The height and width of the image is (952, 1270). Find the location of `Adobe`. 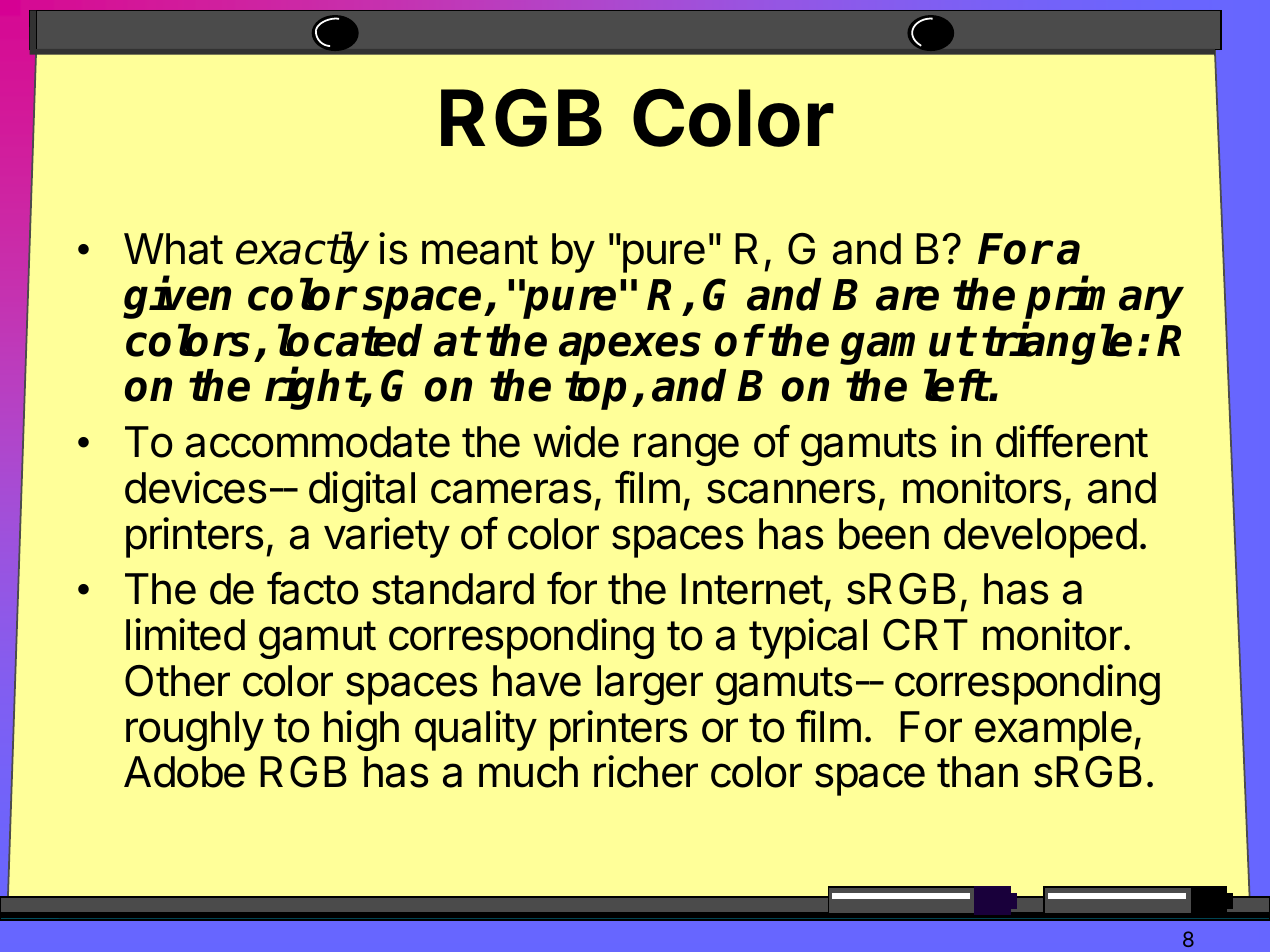

Adobe is located at coordinates (184, 772).
